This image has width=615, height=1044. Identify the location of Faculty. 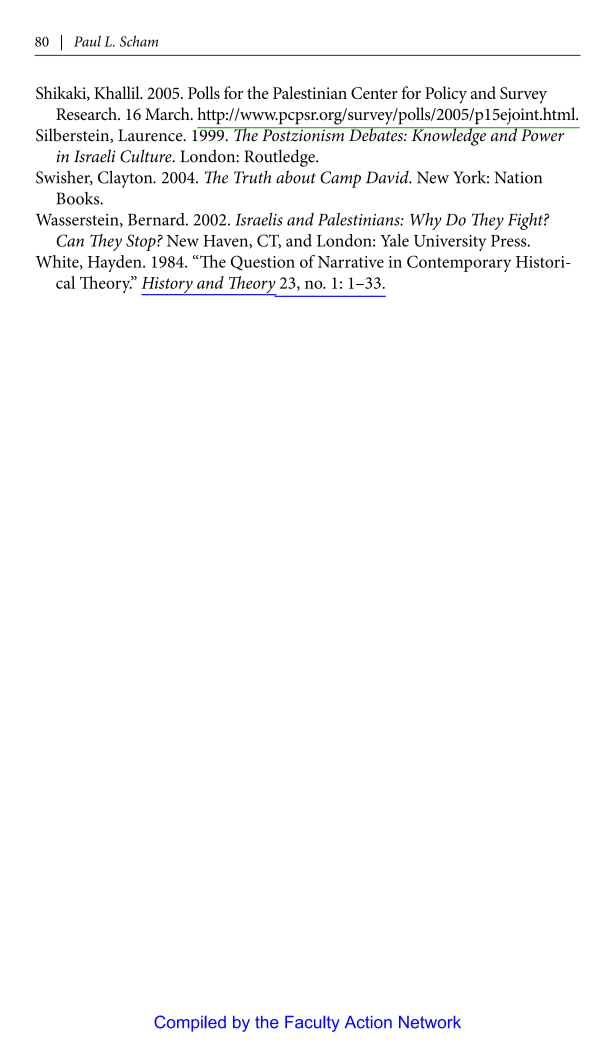
(312, 1024).
